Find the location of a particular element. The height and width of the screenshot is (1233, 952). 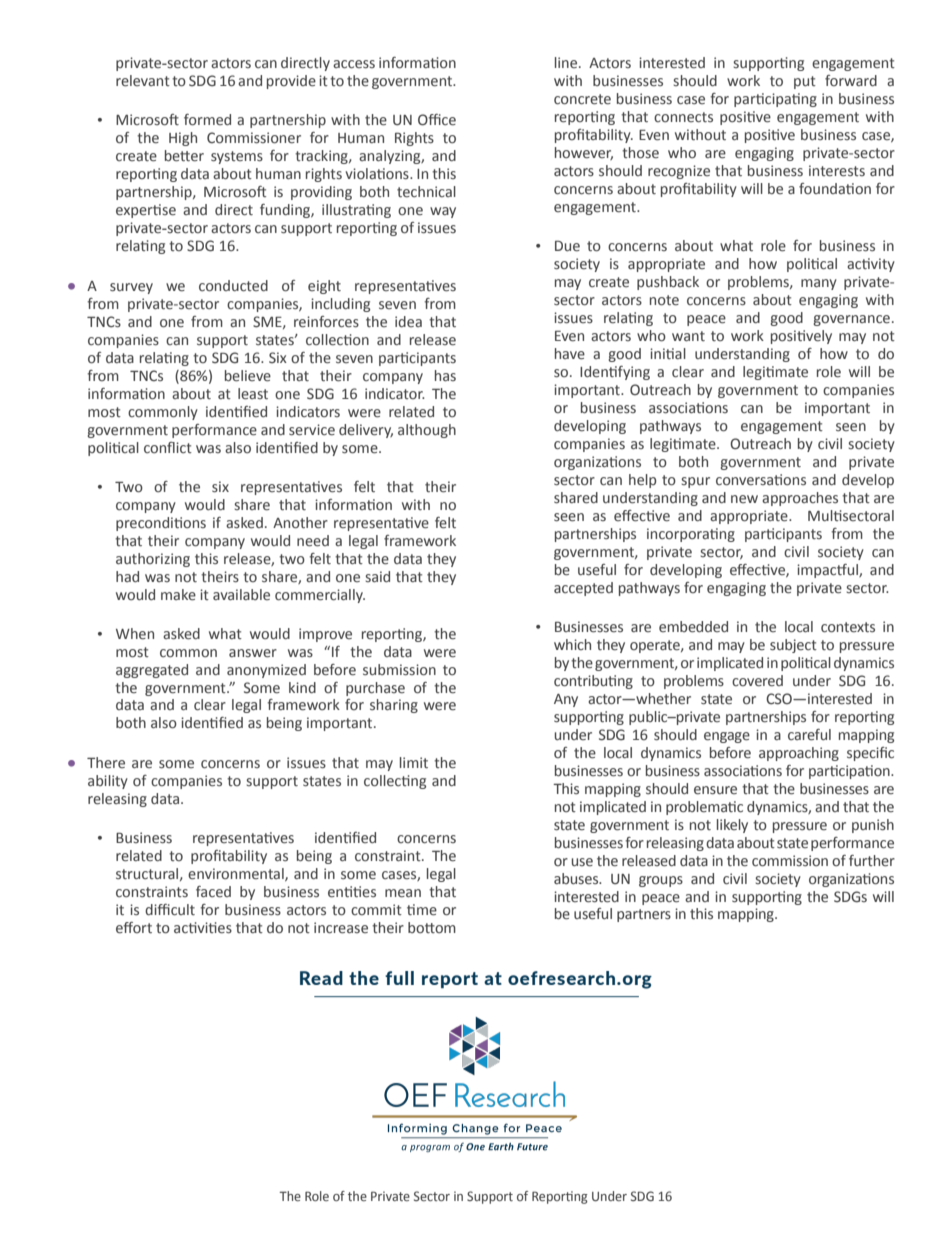

activities is located at coordinates (203, 928).
